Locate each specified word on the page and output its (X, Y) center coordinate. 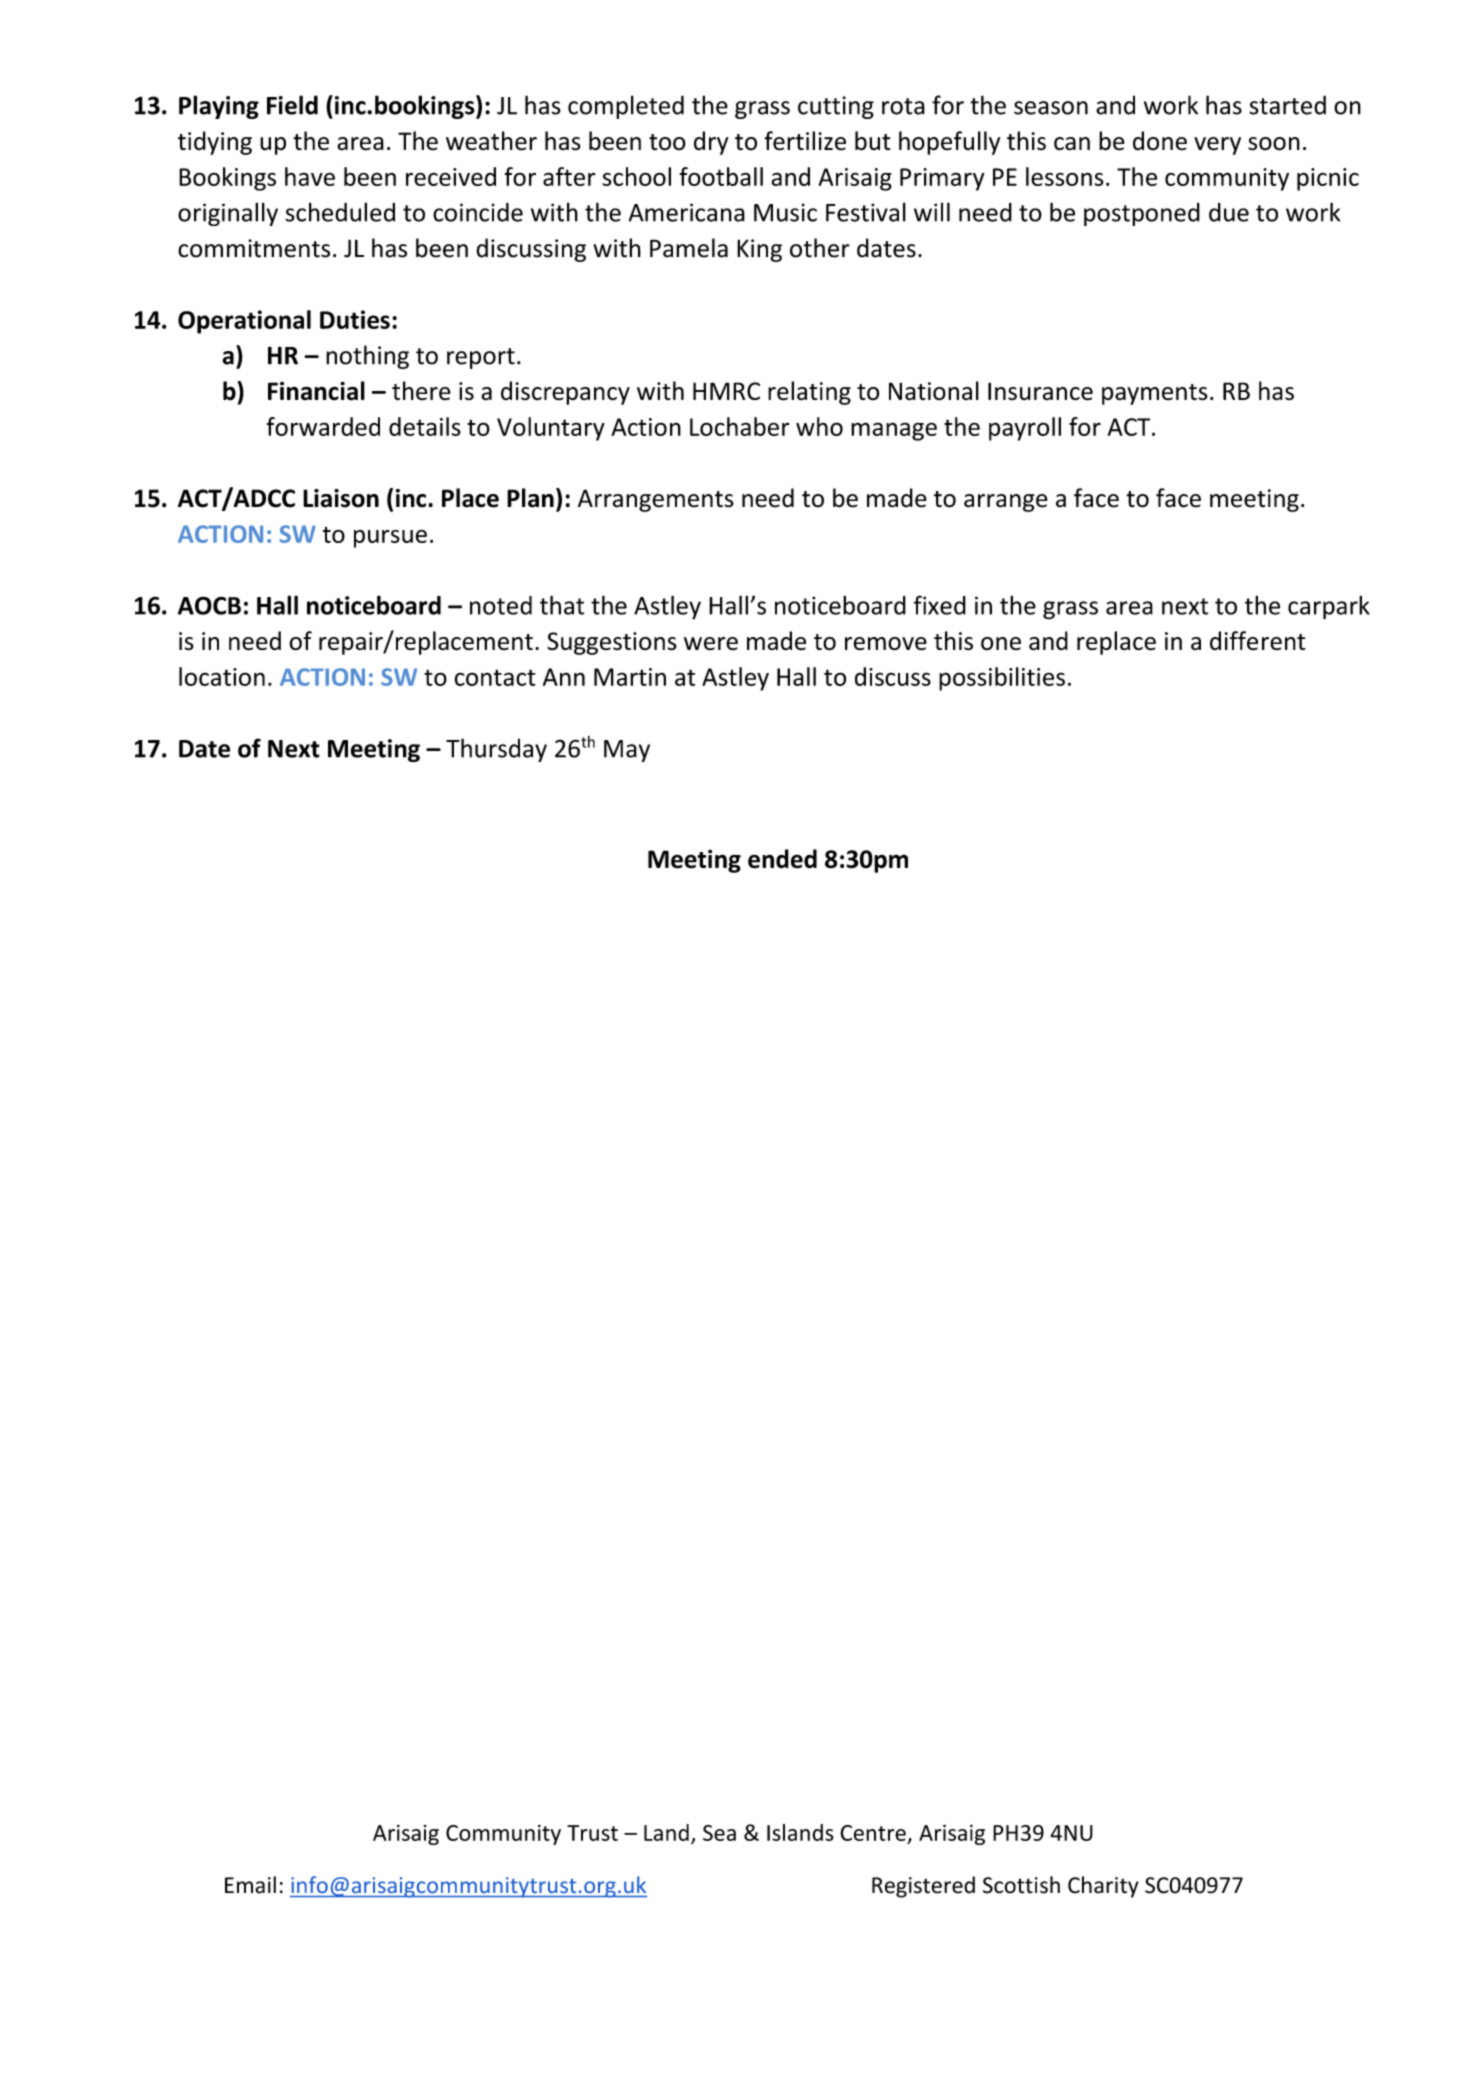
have (310, 176)
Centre (873, 1833)
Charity (1103, 1887)
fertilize (805, 141)
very (1217, 146)
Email (250, 1885)
